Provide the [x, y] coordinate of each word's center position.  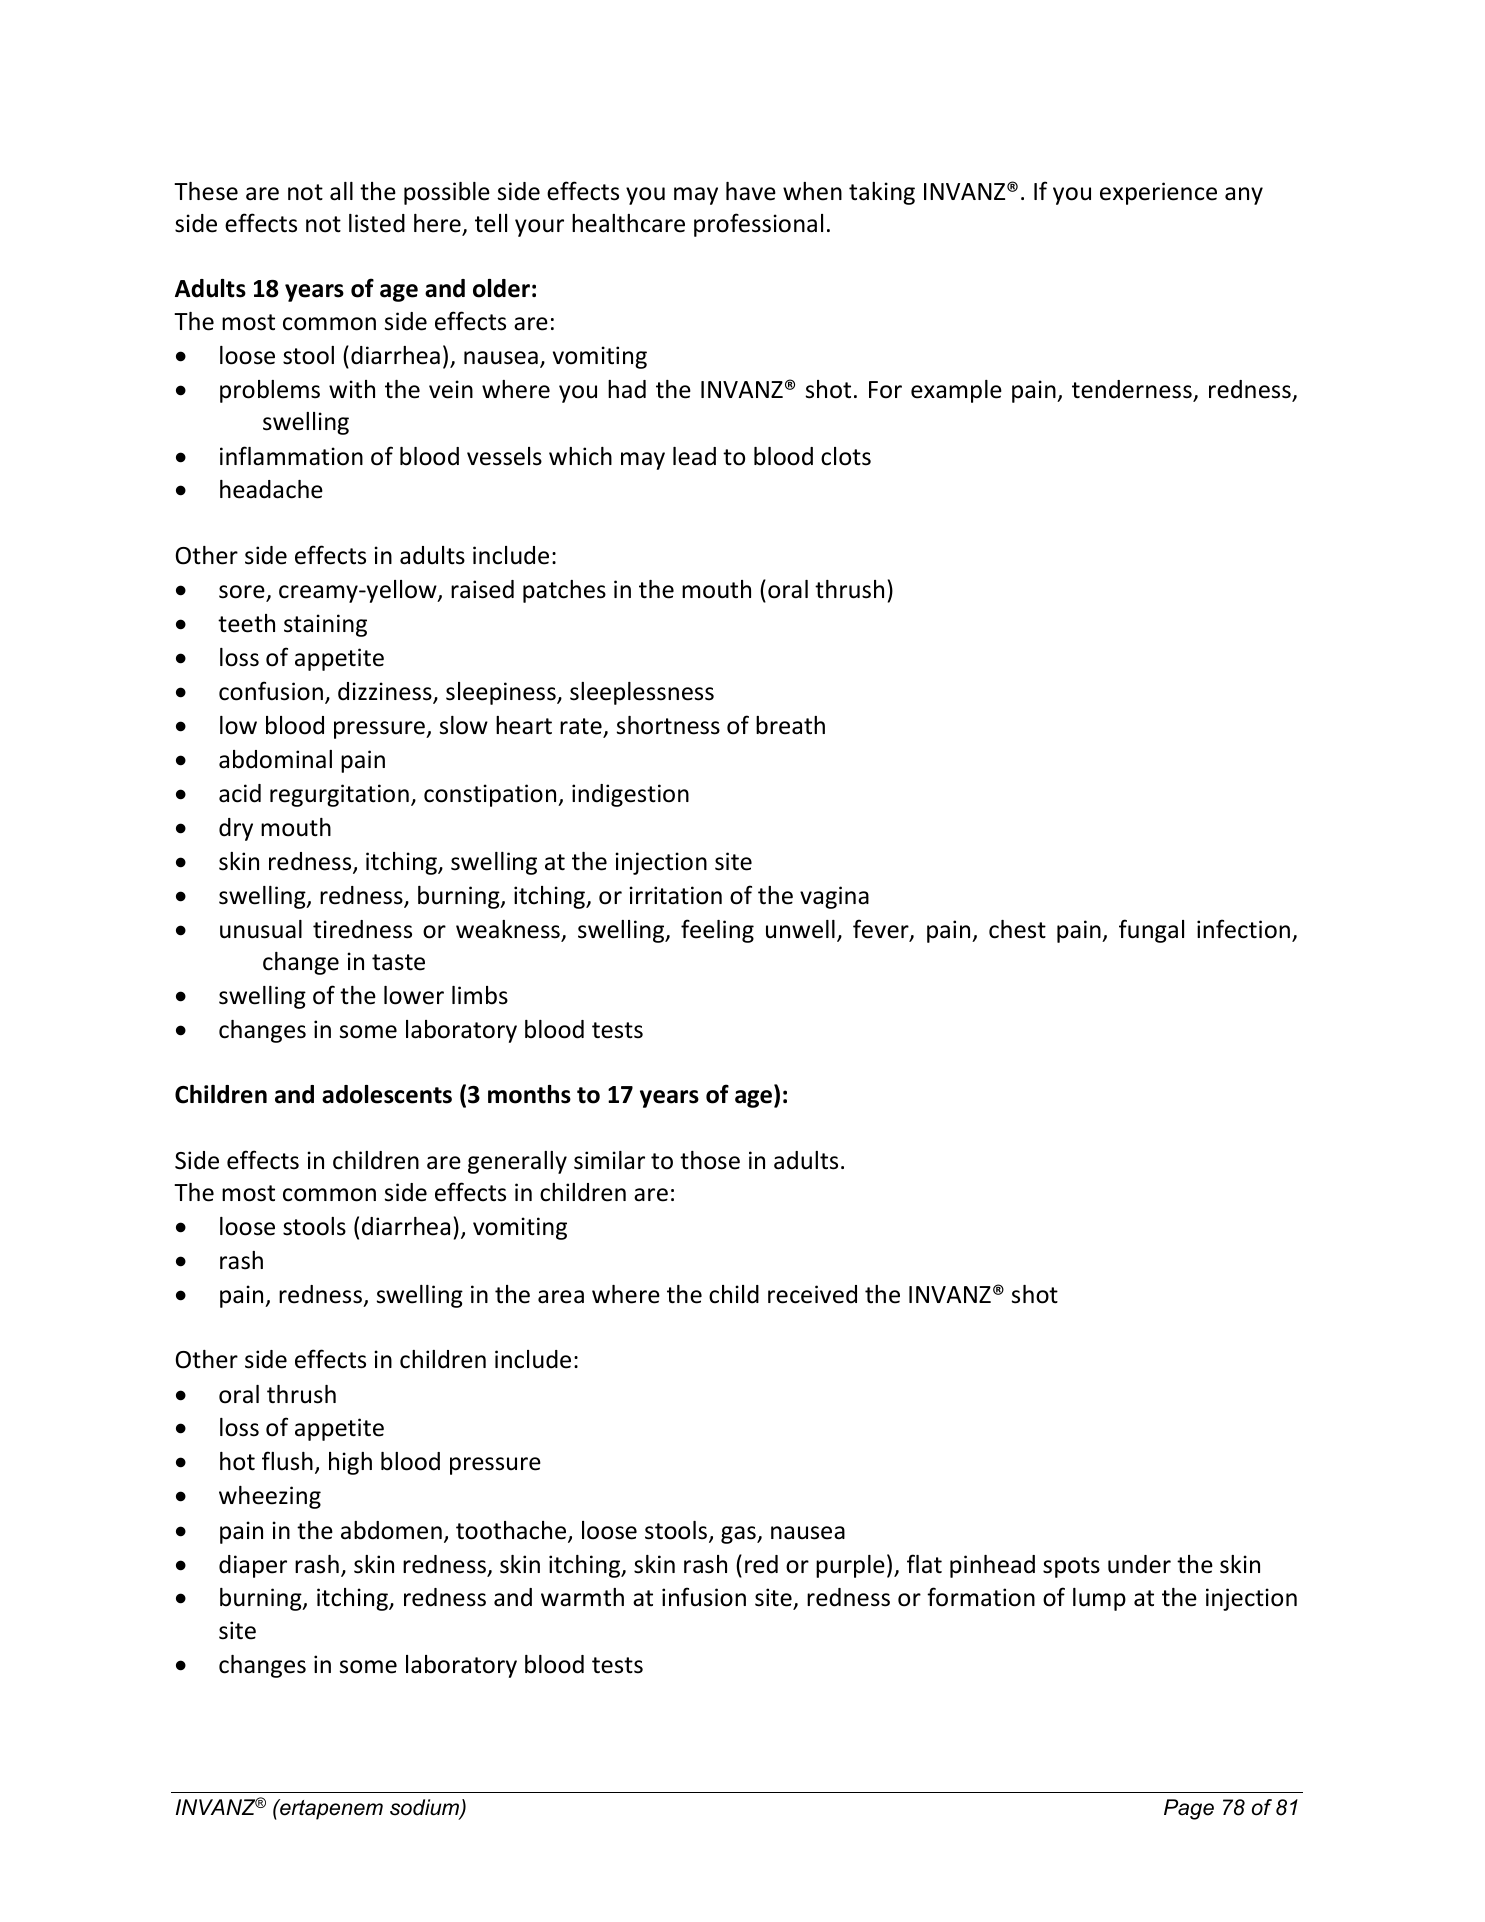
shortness [668, 725]
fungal [1151, 931]
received [812, 1294]
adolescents [387, 1094]
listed [377, 223]
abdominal [275, 759]
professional [758, 225]
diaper [253, 1566]
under [1139, 1564]
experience [1158, 193]
